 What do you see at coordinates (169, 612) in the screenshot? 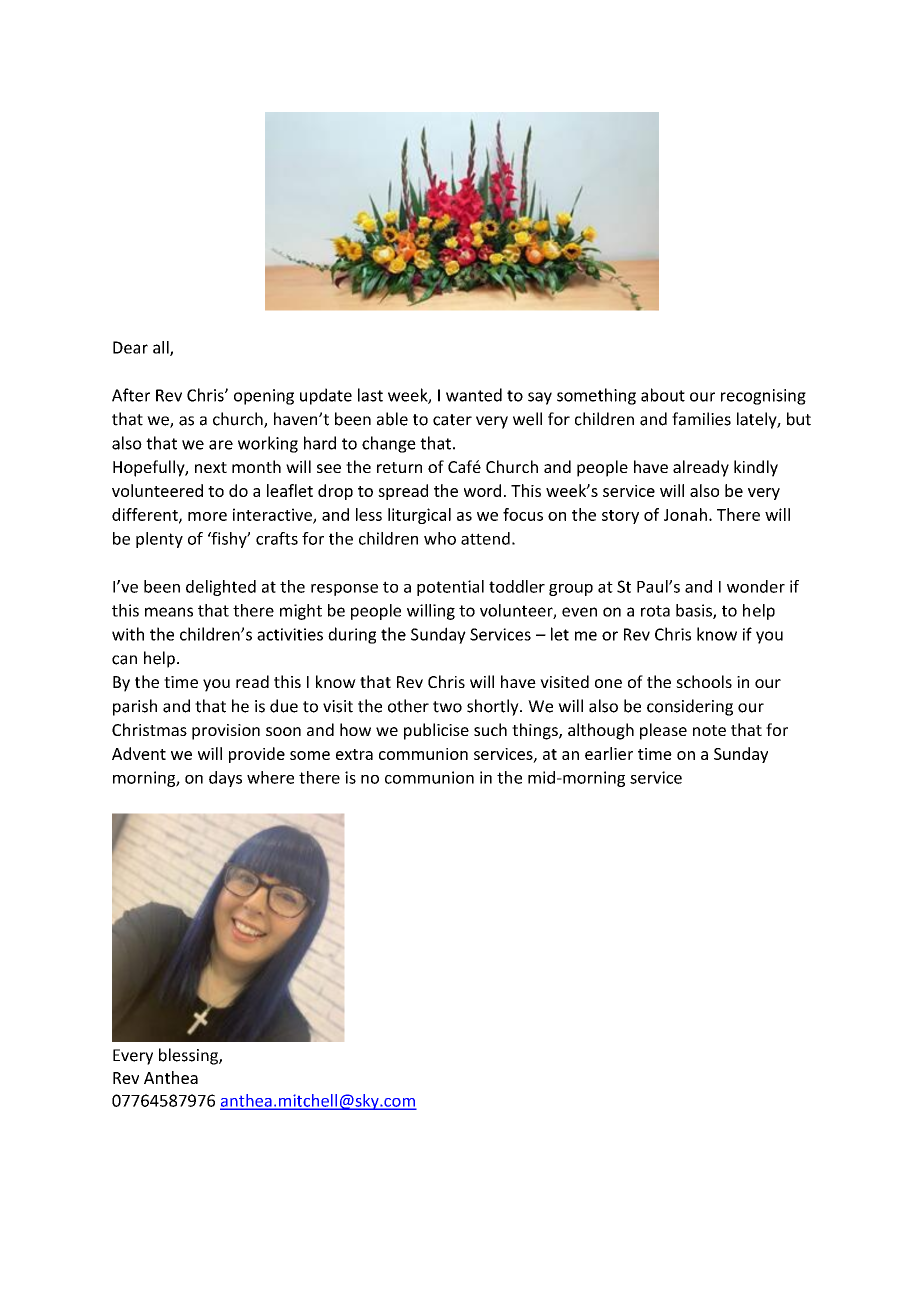
I see `means` at bounding box center [169, 612].
